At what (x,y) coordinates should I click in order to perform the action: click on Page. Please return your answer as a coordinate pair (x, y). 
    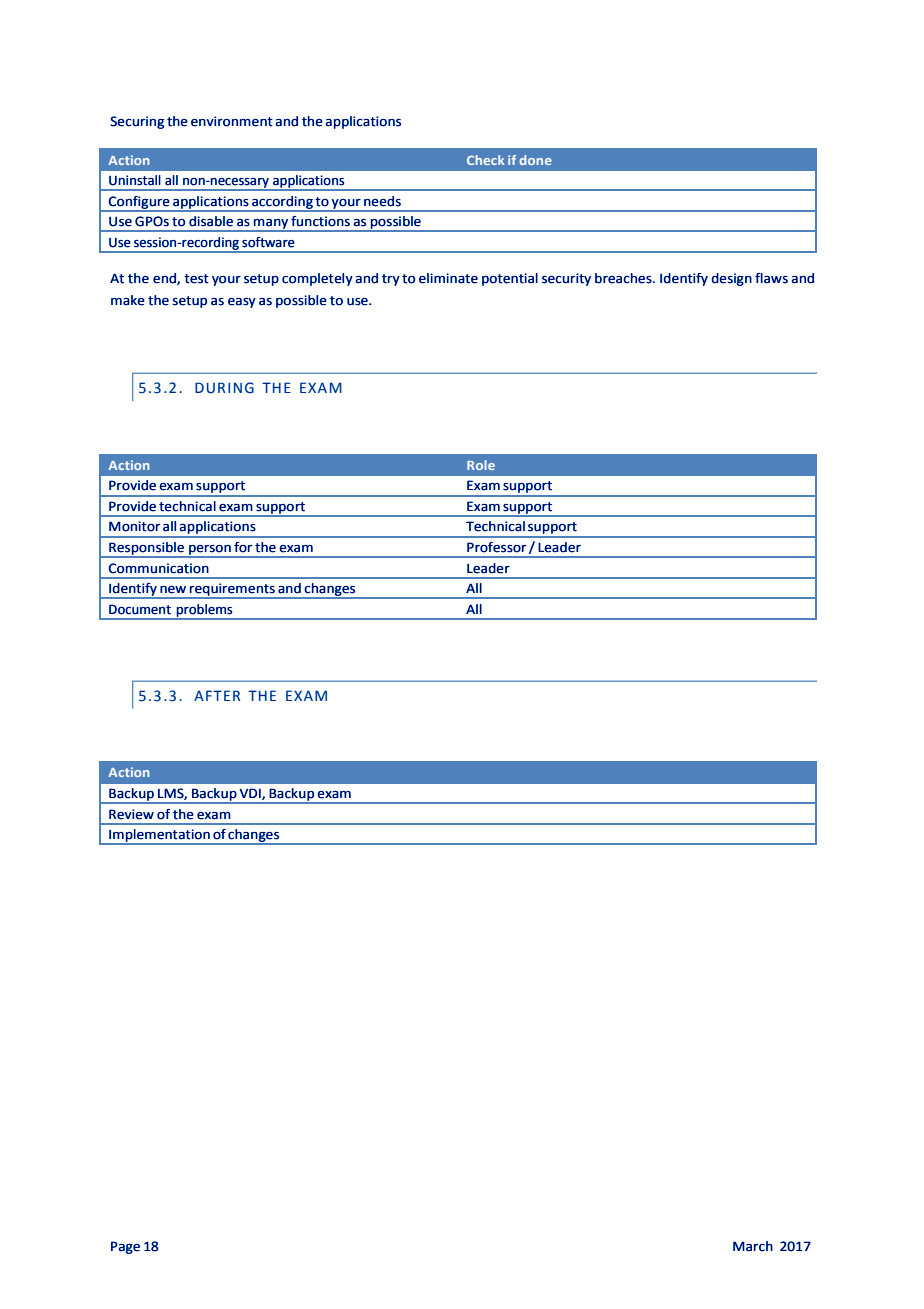
    Looking at the image, I should click on (125, 1247).
